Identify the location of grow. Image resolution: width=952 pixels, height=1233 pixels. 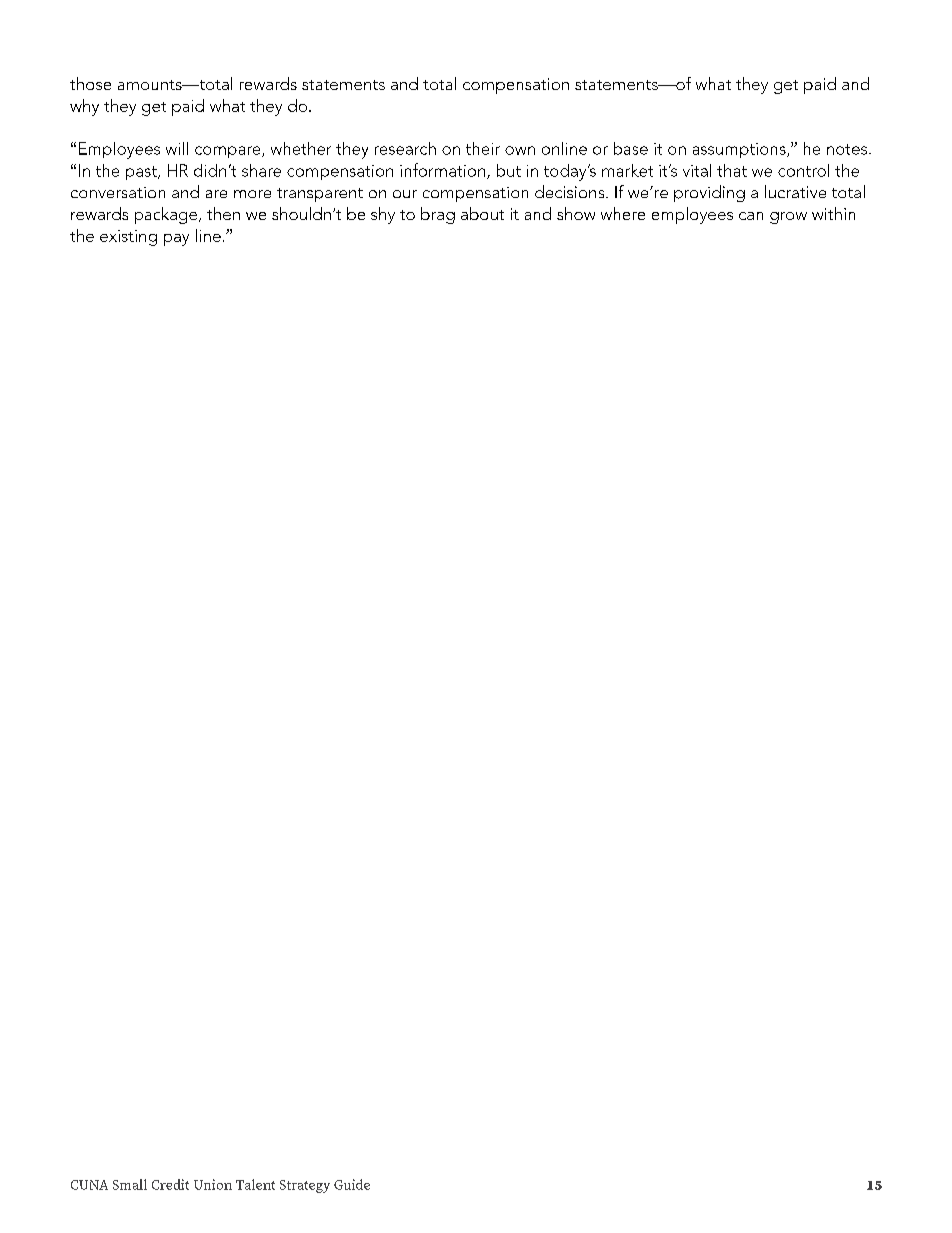
(788, 218).
